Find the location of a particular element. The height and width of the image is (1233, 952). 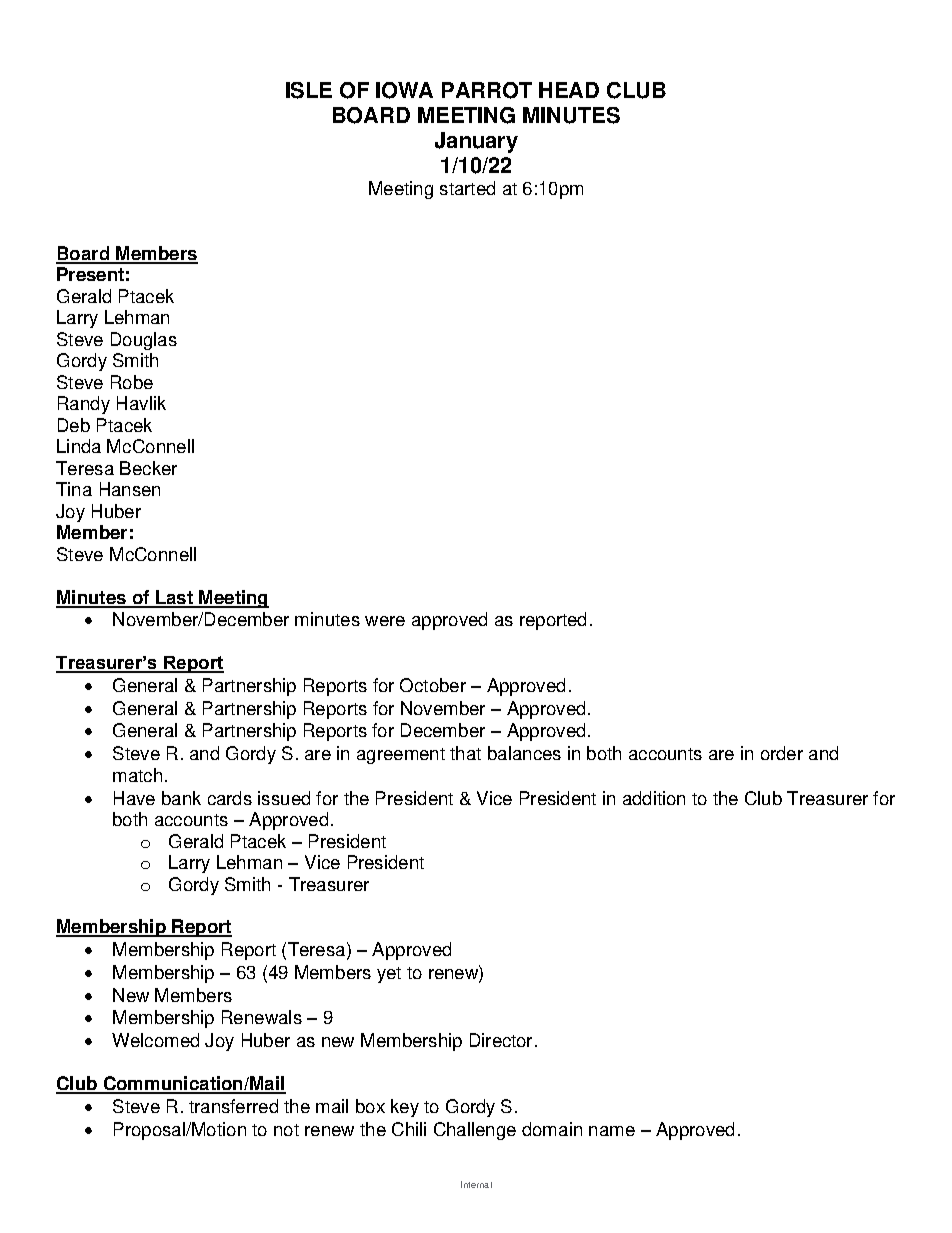

bank is located at coordinates (181, 798).
